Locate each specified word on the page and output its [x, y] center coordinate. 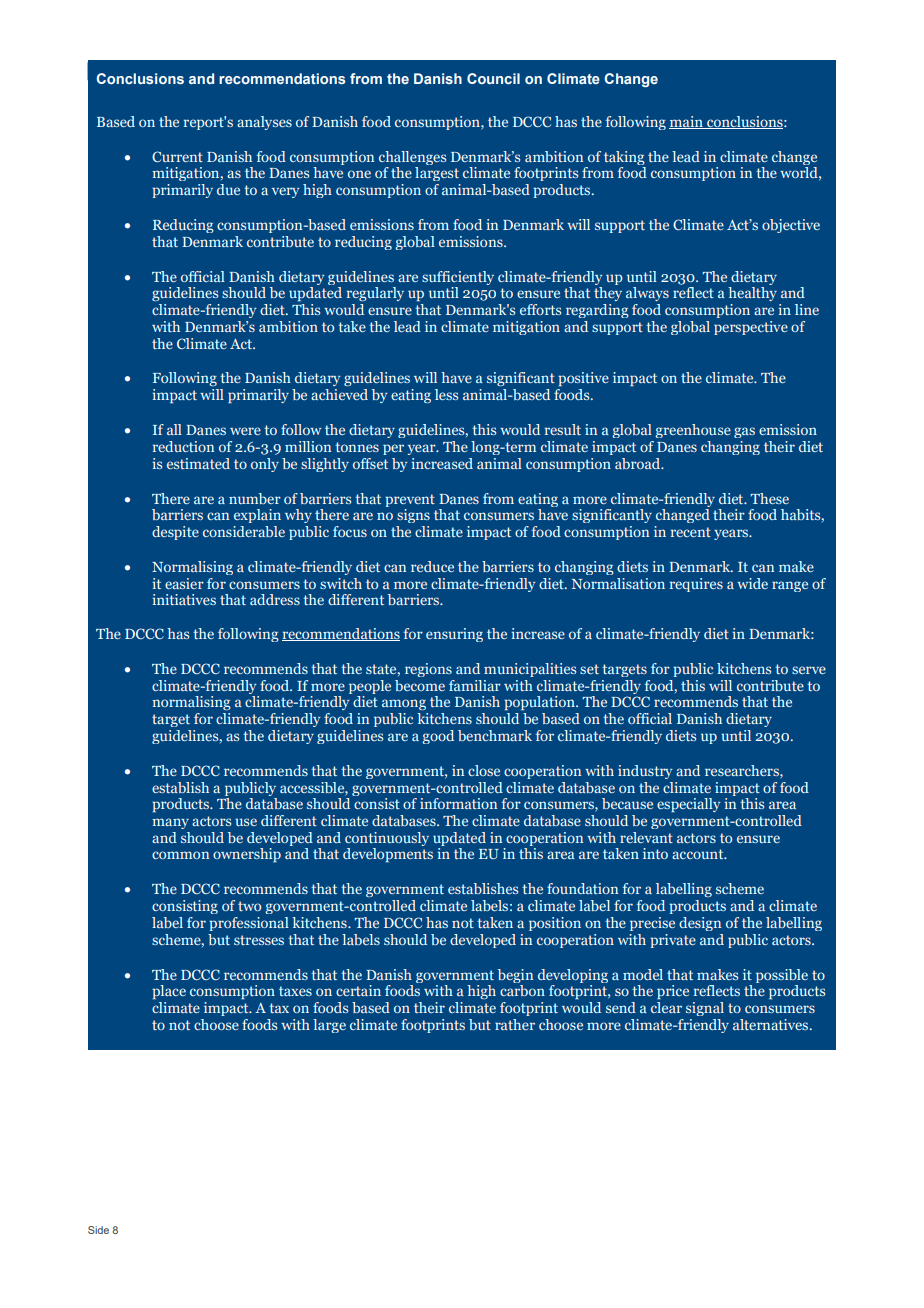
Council [493, 78]
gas [744, 432]
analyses [264, 123]
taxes [295, 991]
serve [809, 670]
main [687, 122]
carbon [522, 990]
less [446, 394]
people [370, 687]
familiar [475, 685]
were [245, 431]
